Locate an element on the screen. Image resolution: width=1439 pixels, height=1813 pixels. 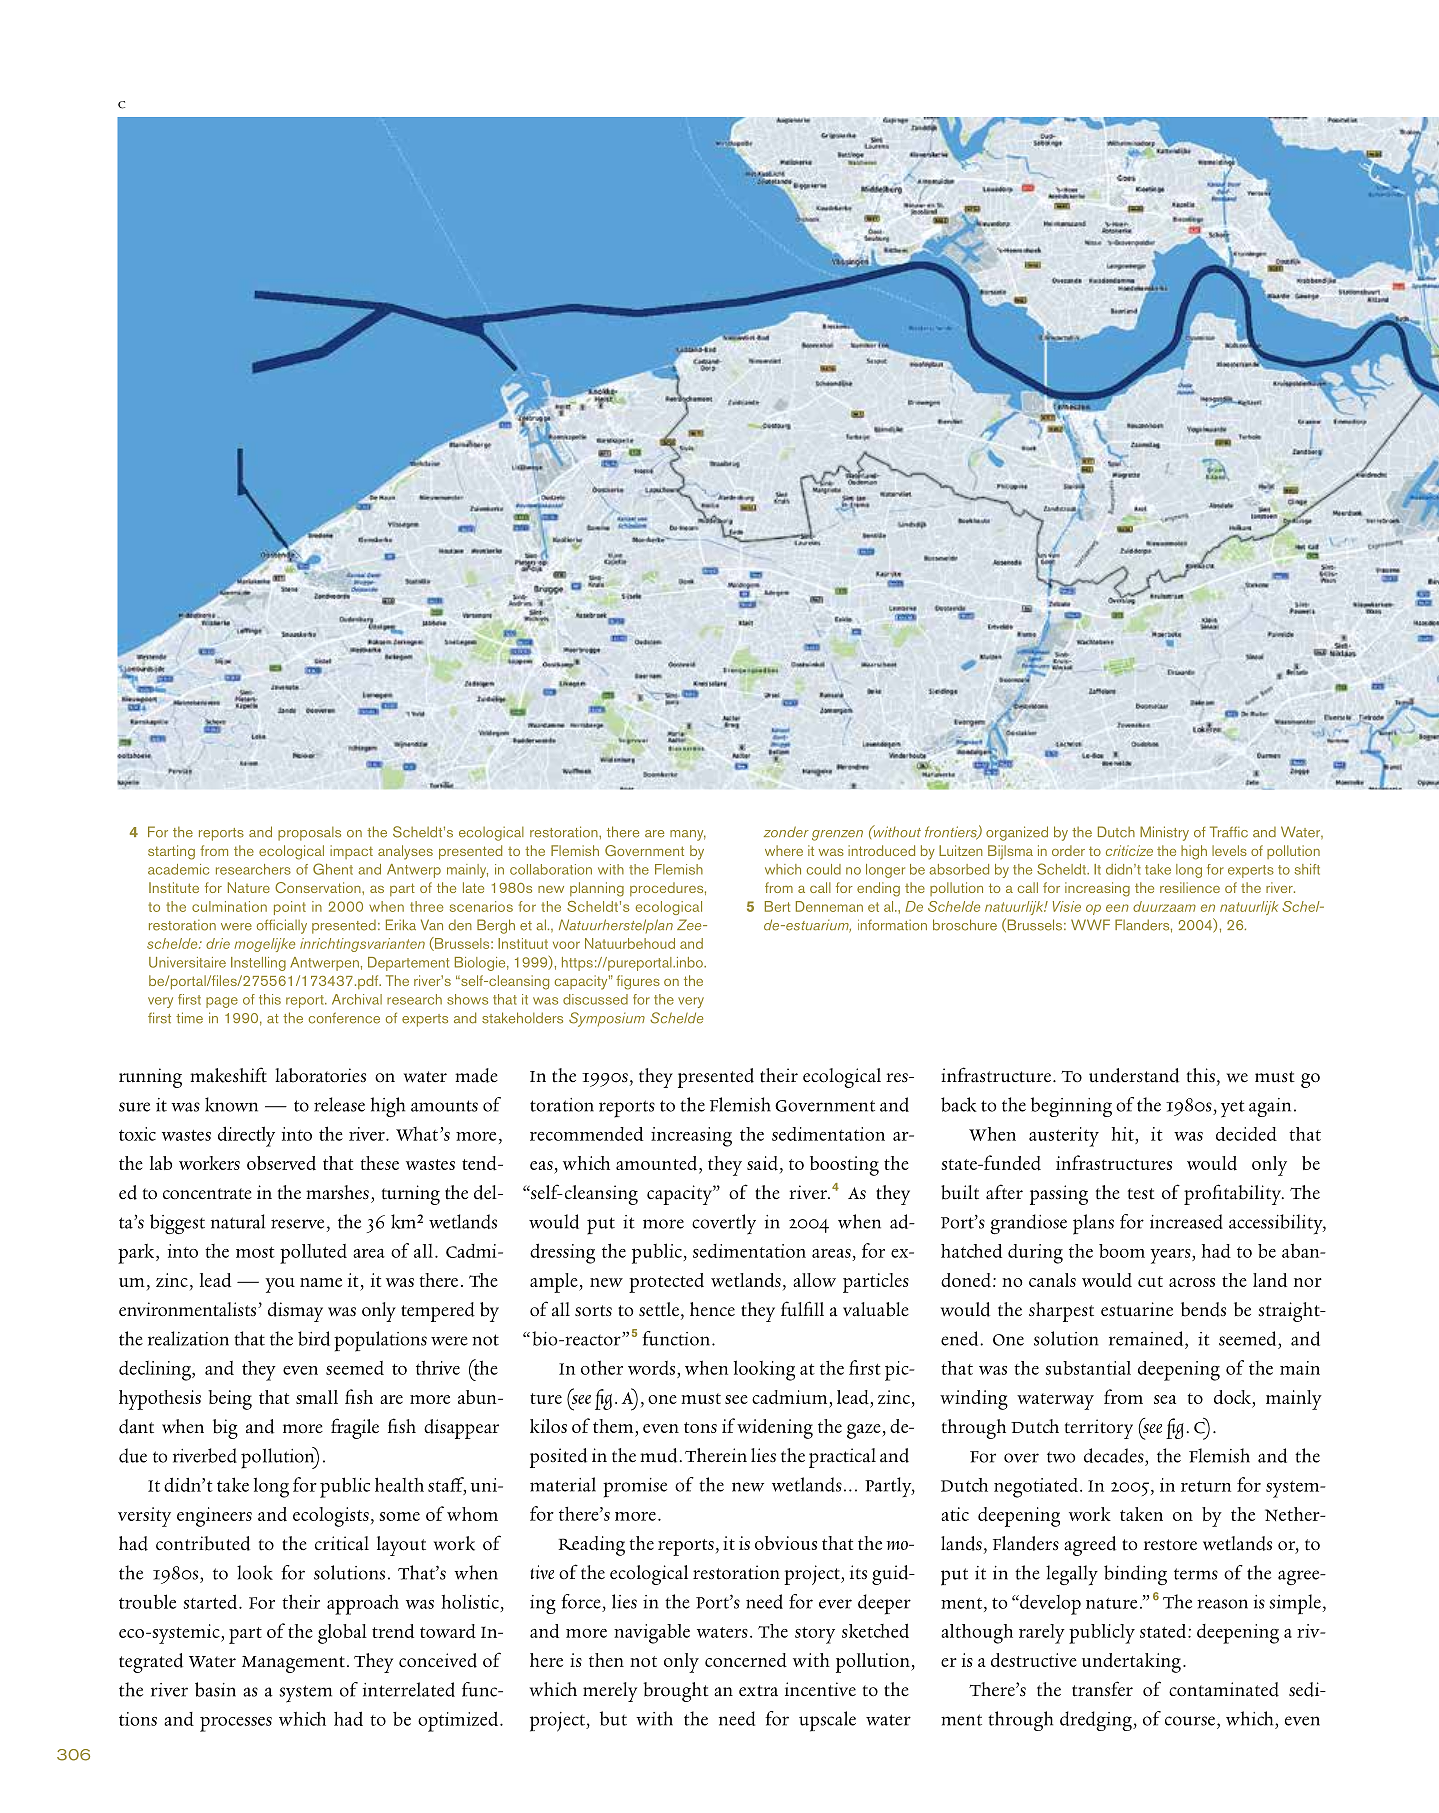
Ghent is located at coordinates (333, 869).
